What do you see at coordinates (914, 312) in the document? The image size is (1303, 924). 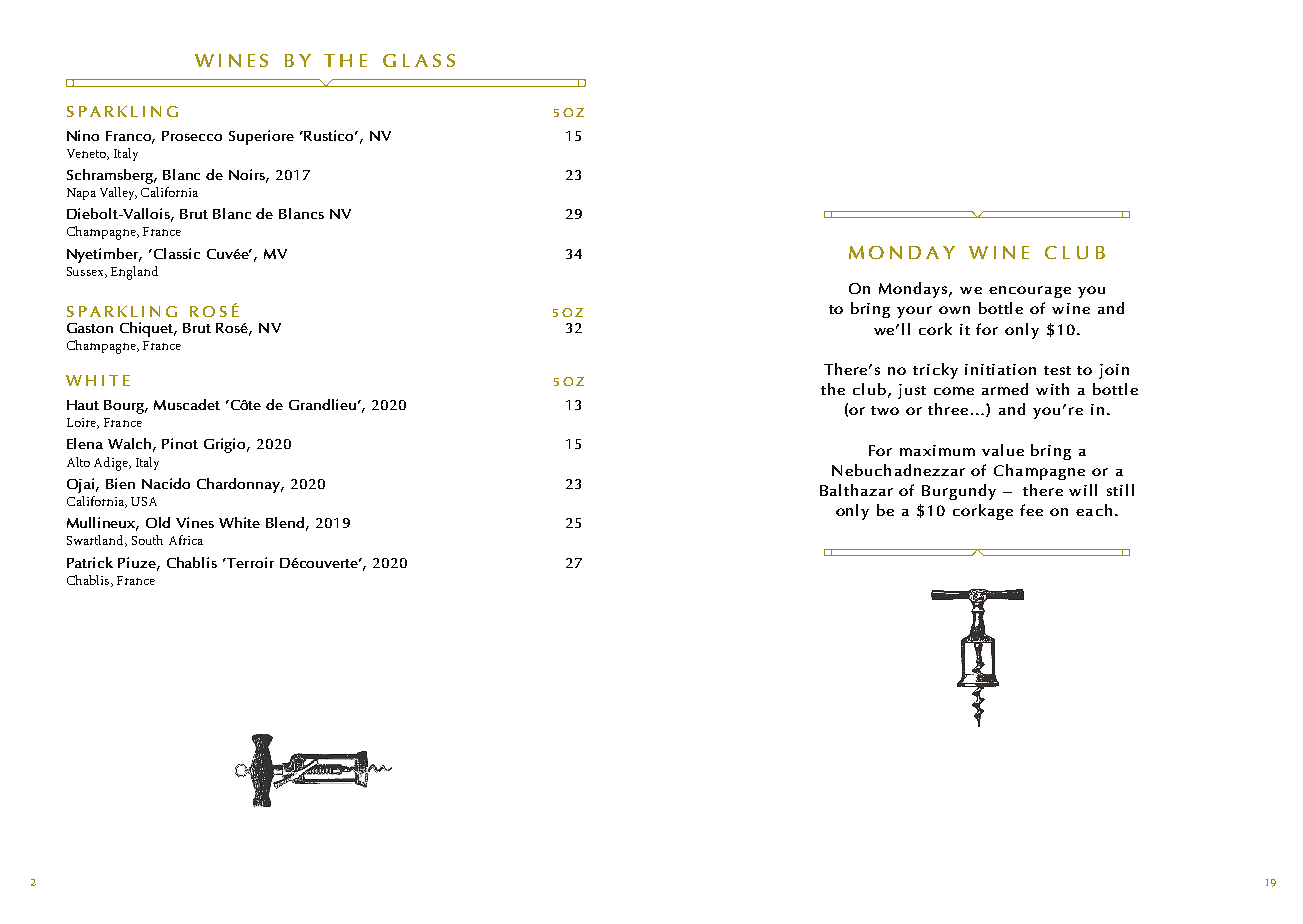 I see `your` at bounding box center [914, 312].
